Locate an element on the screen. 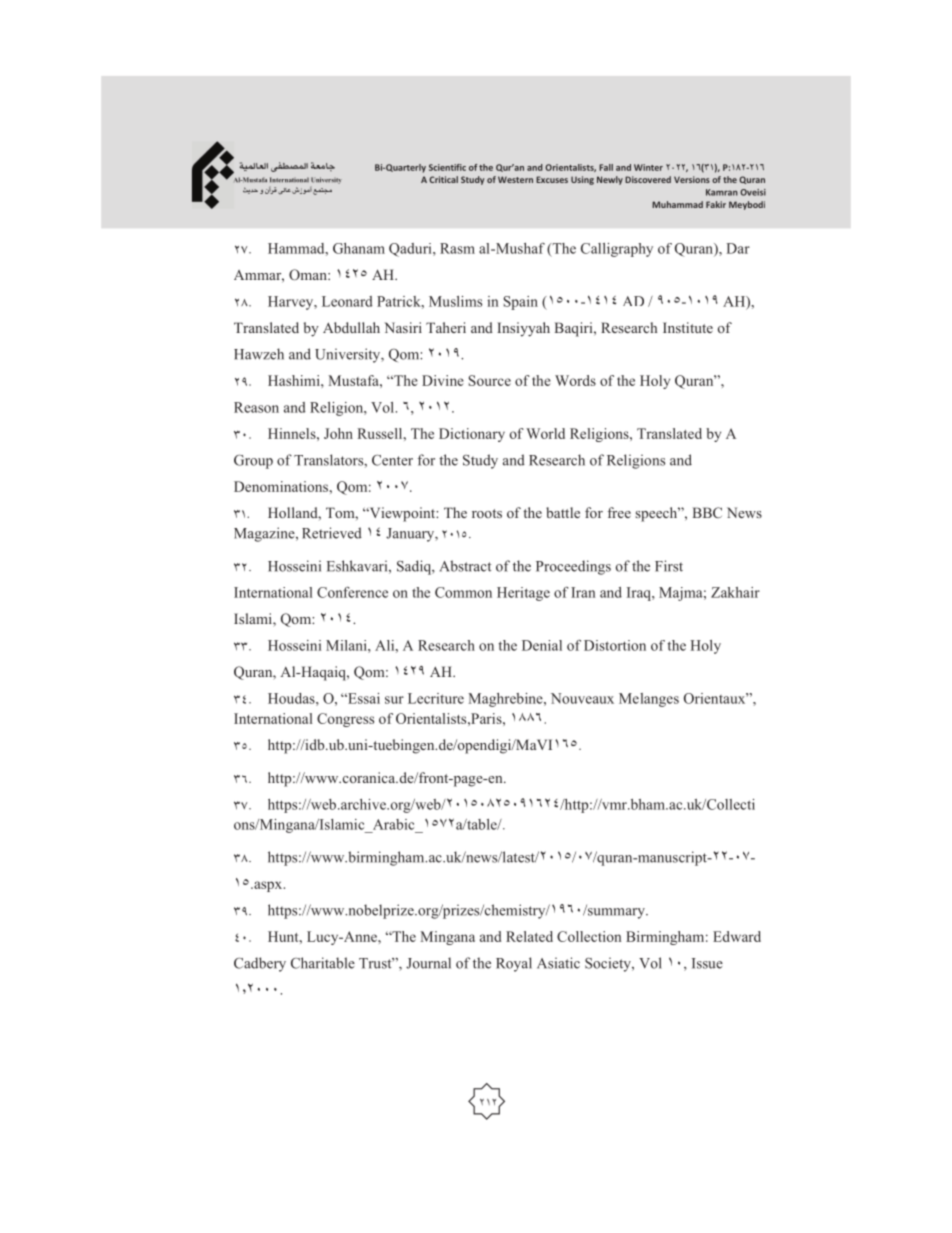 This screenshot has width=952, height=1233. Institute is located at coordinates (688, 327).
